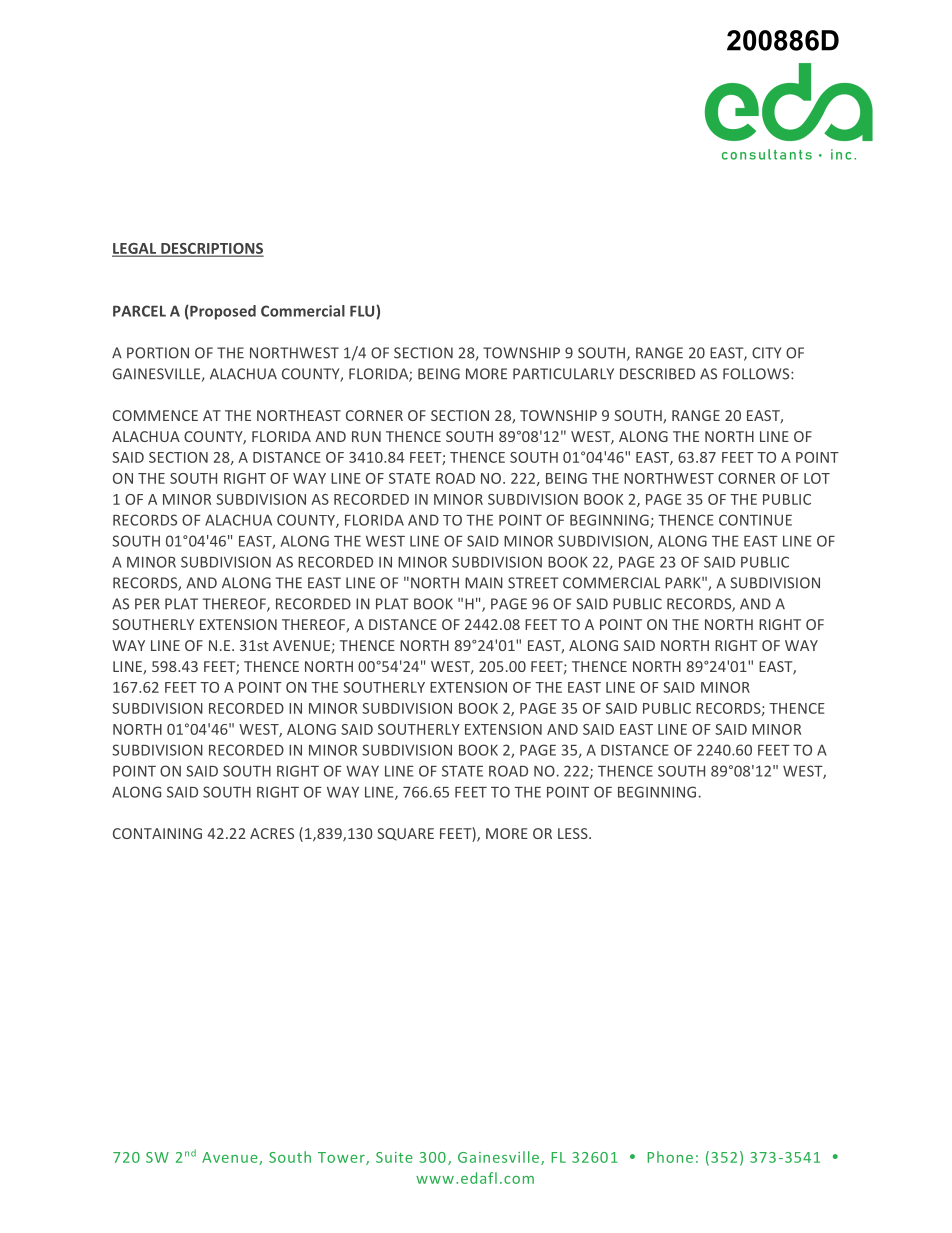 Image resolution: width=952 pixels, height=1233 pixels. Describe the element at coordinates (394, 1157) in the screenshot. I see `Suite` at that location.
